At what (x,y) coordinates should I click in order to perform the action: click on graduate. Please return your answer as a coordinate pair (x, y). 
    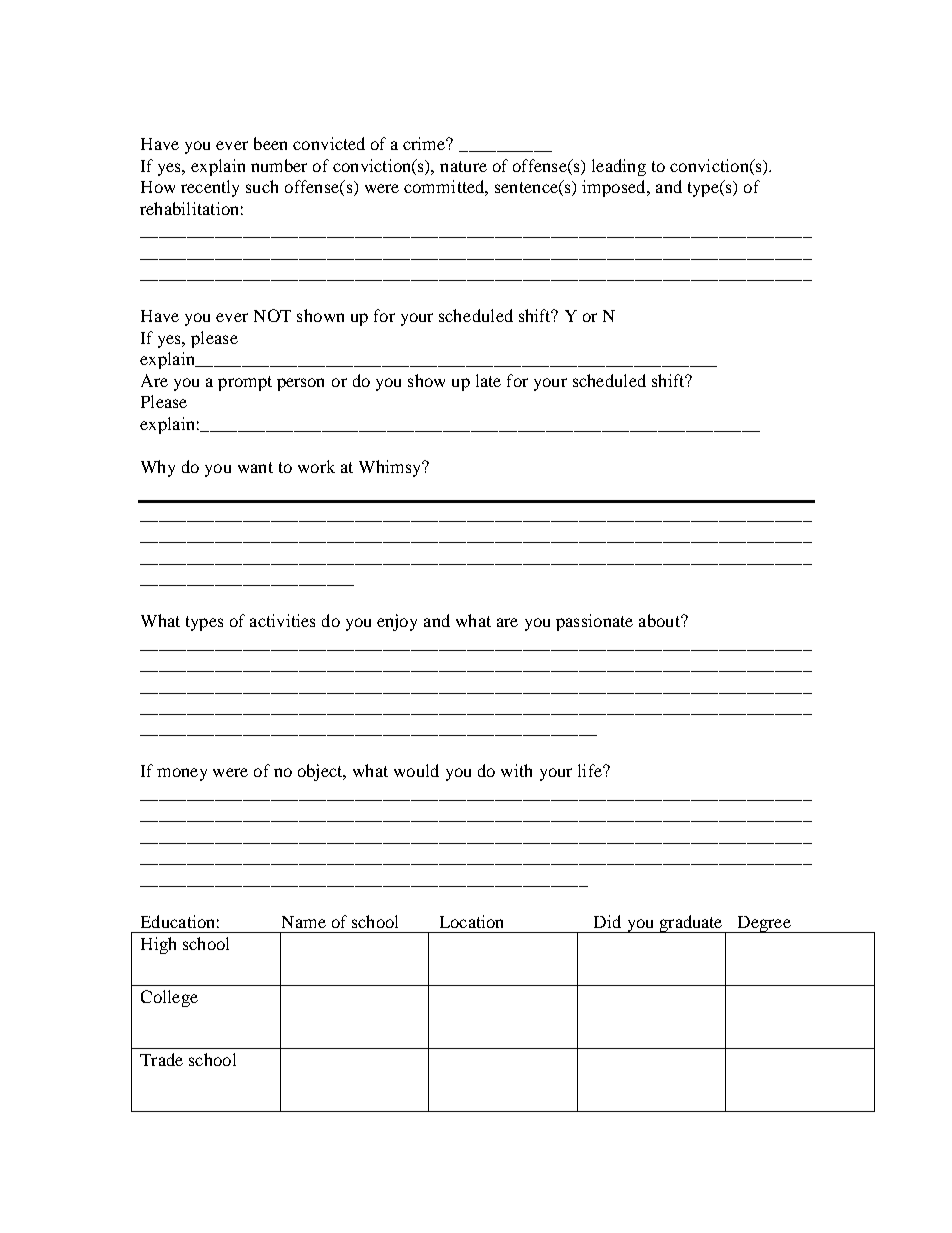
    Looking at the image, I should click on (691, 924).
